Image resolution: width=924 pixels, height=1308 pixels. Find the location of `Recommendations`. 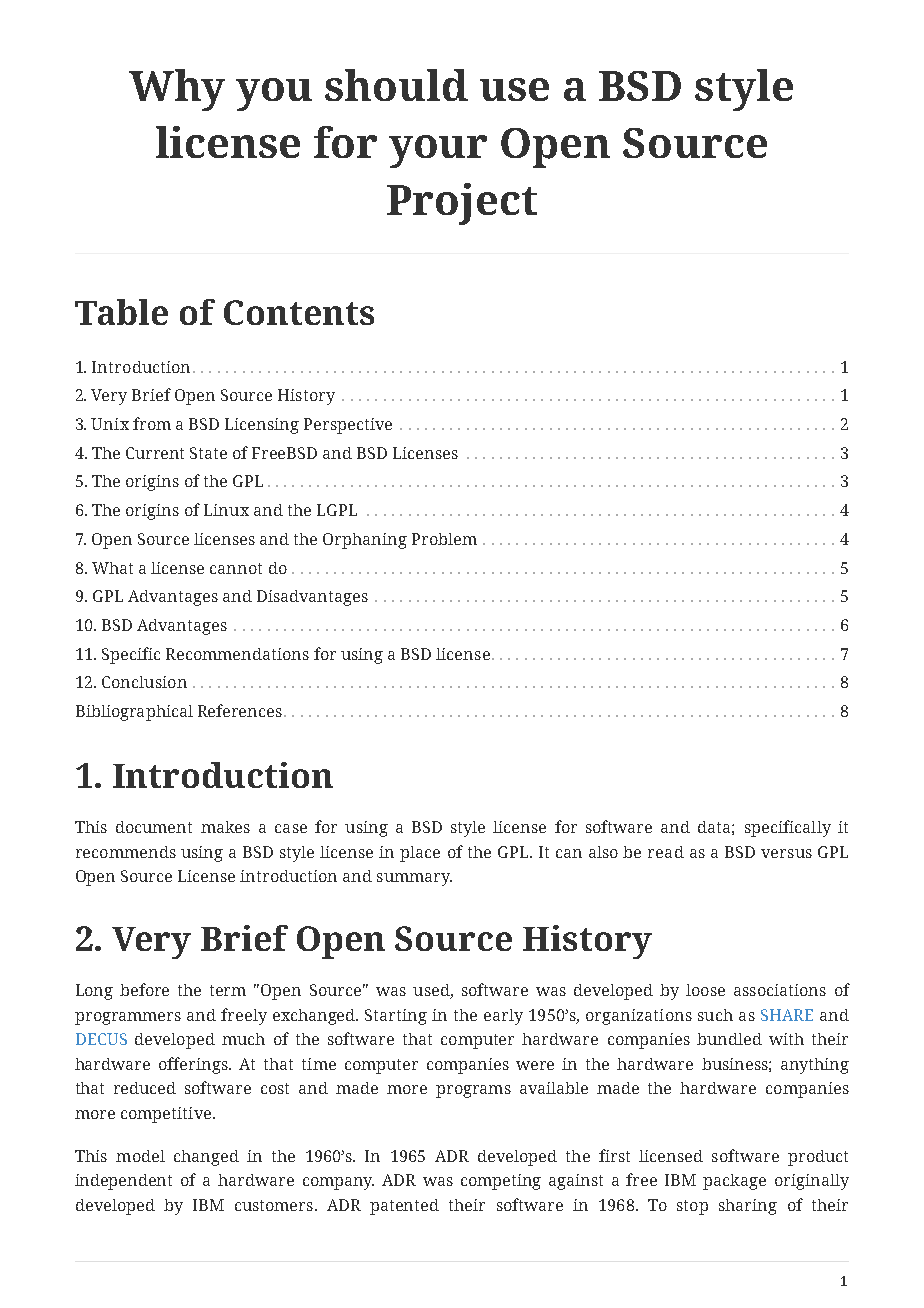

Recommendations is located at coordinates (237, 654).
